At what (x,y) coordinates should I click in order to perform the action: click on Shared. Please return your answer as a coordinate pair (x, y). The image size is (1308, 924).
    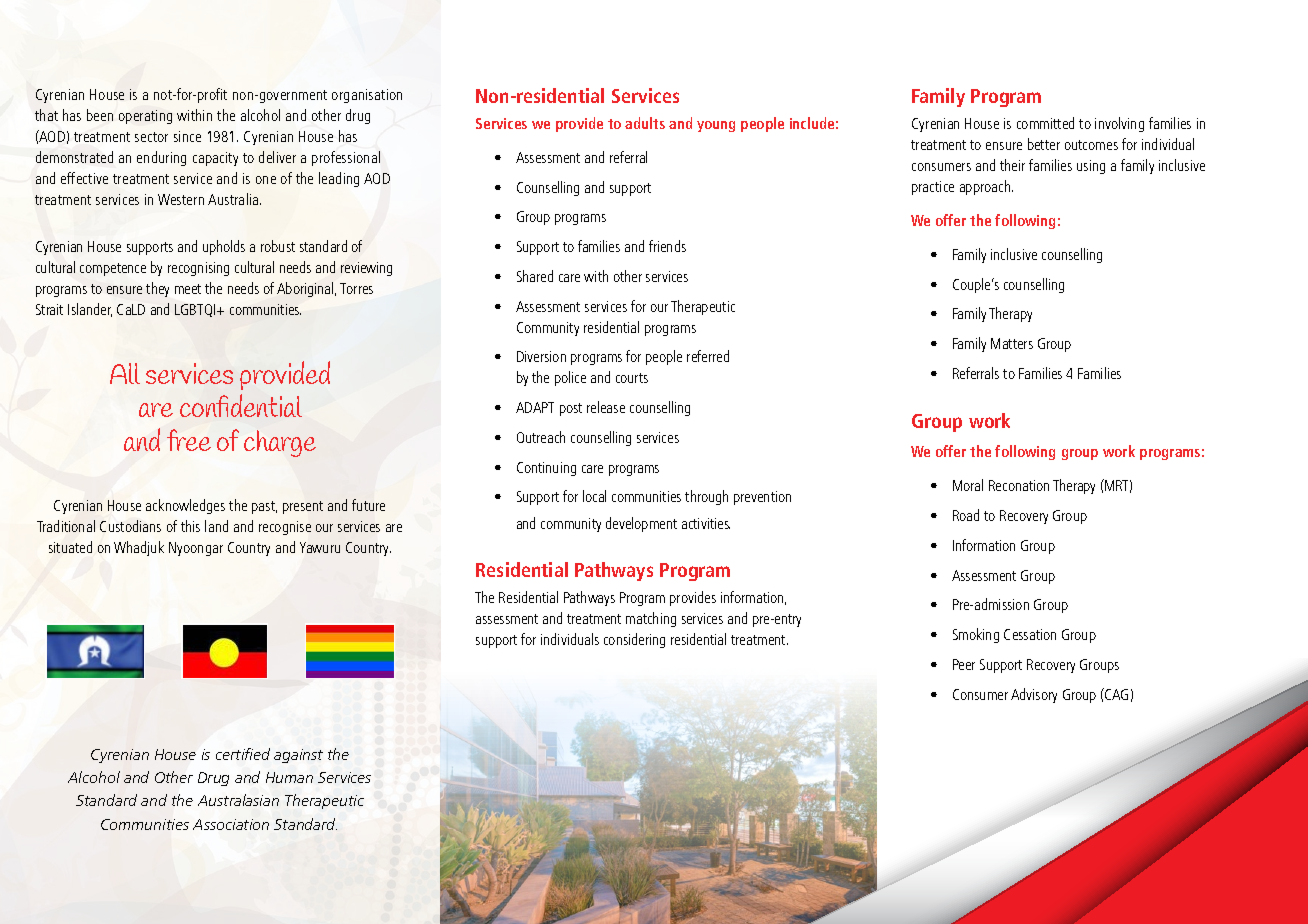
    Looking at the image, I should click on (535, 276).
